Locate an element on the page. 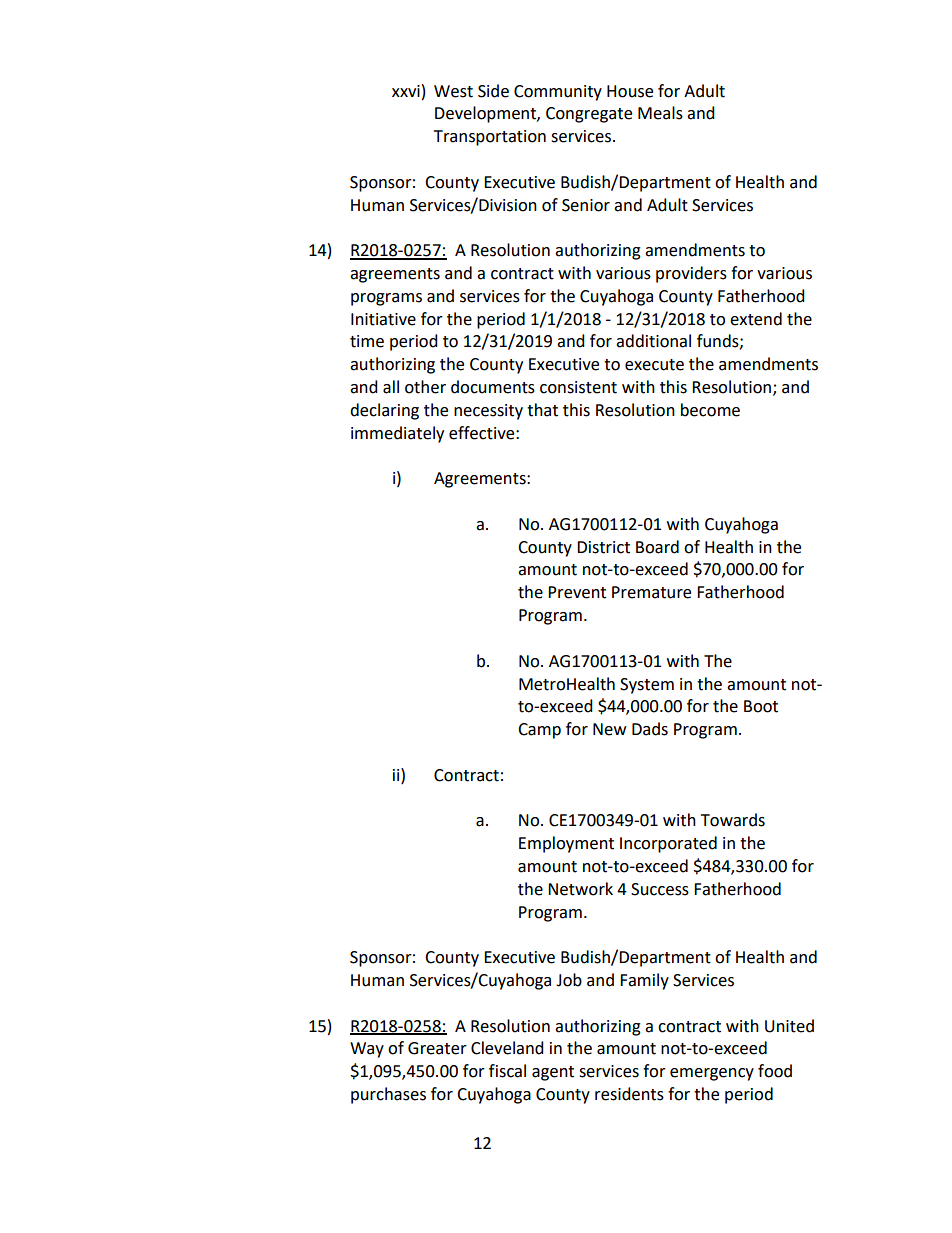 The height and width of the document is (1233, 952). New is located at coordinates (609, 729).
